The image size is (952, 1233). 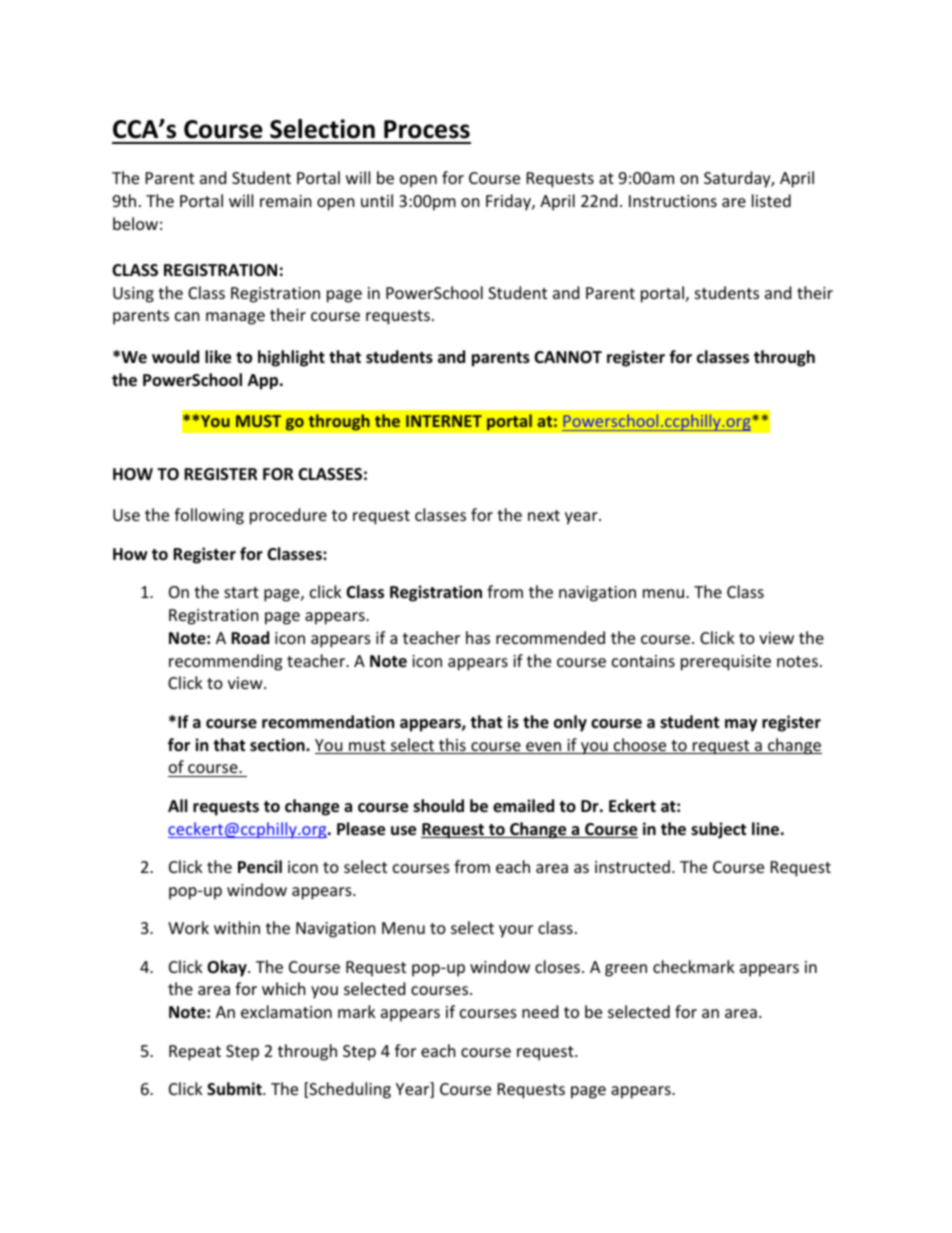 I want to click on prerequisite, so click(x=726, y=663).
